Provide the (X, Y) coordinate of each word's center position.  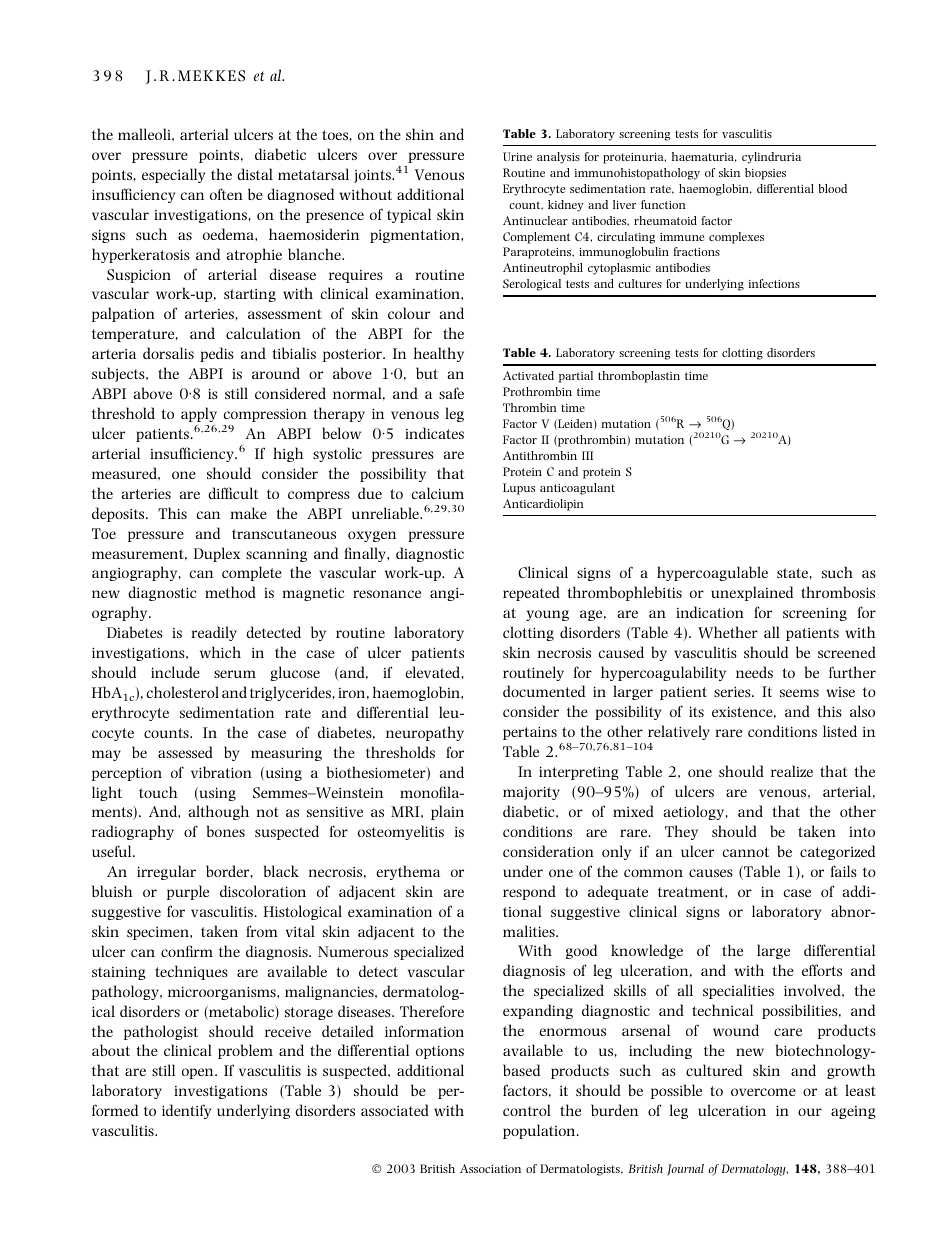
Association (490, 1168)
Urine (517, 156)
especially (173, 175)
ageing (853, 1112)
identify (186, 1111)
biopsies (765, 174)
